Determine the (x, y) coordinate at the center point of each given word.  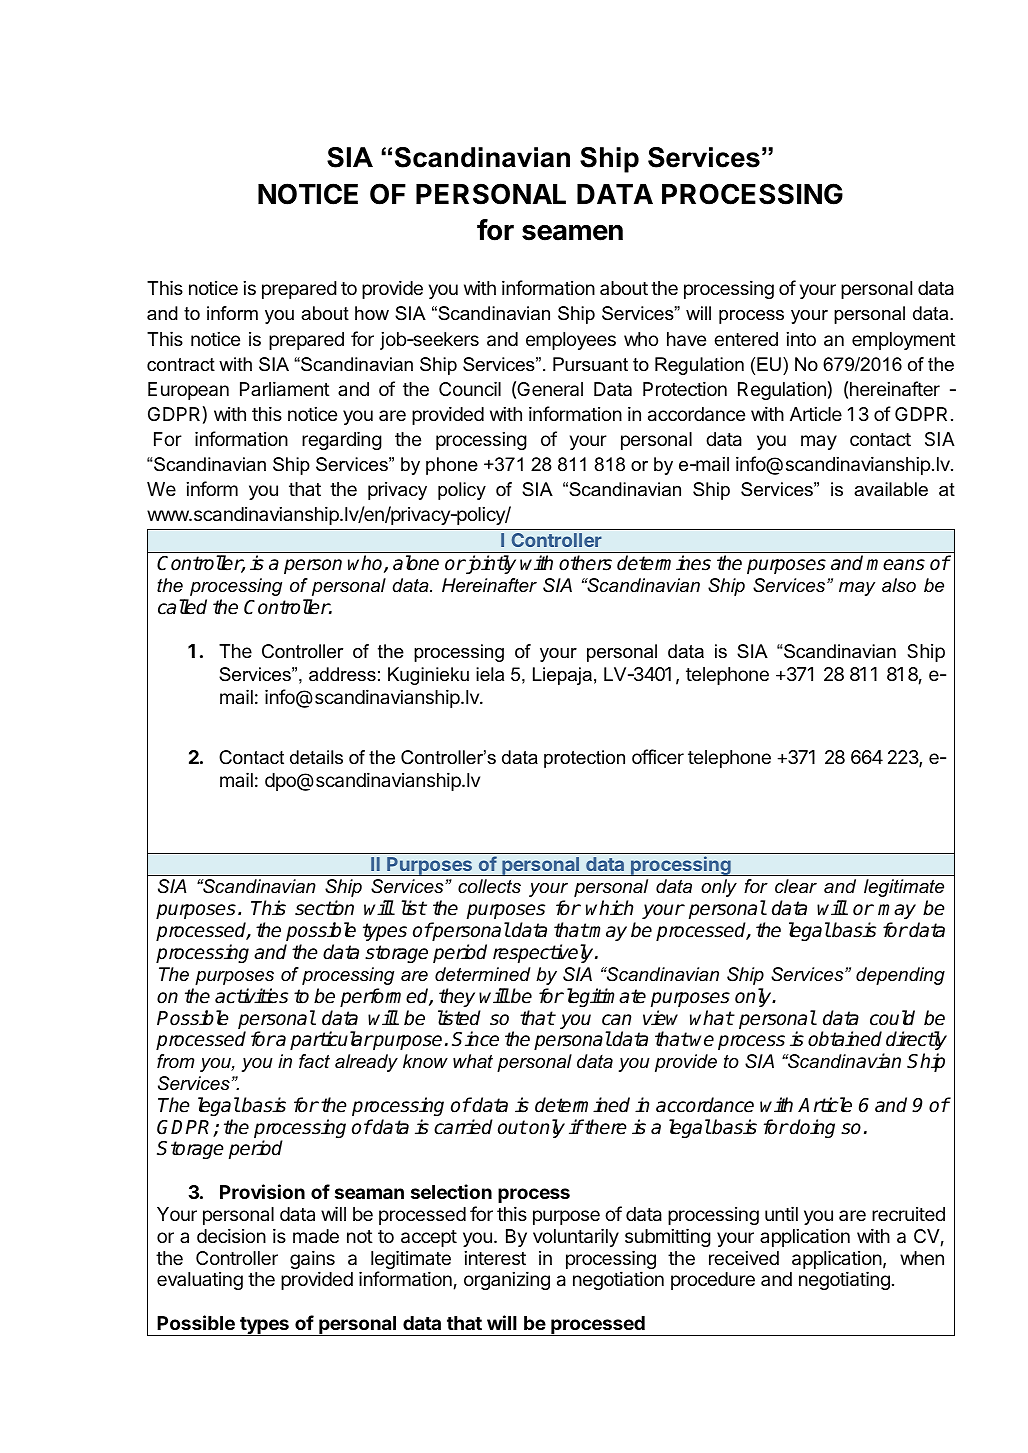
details (316, 757)
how (372, 313)
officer (658, 756)
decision (231, 1235)
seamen (572, 232)
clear (796, 886)
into (801, 339)
